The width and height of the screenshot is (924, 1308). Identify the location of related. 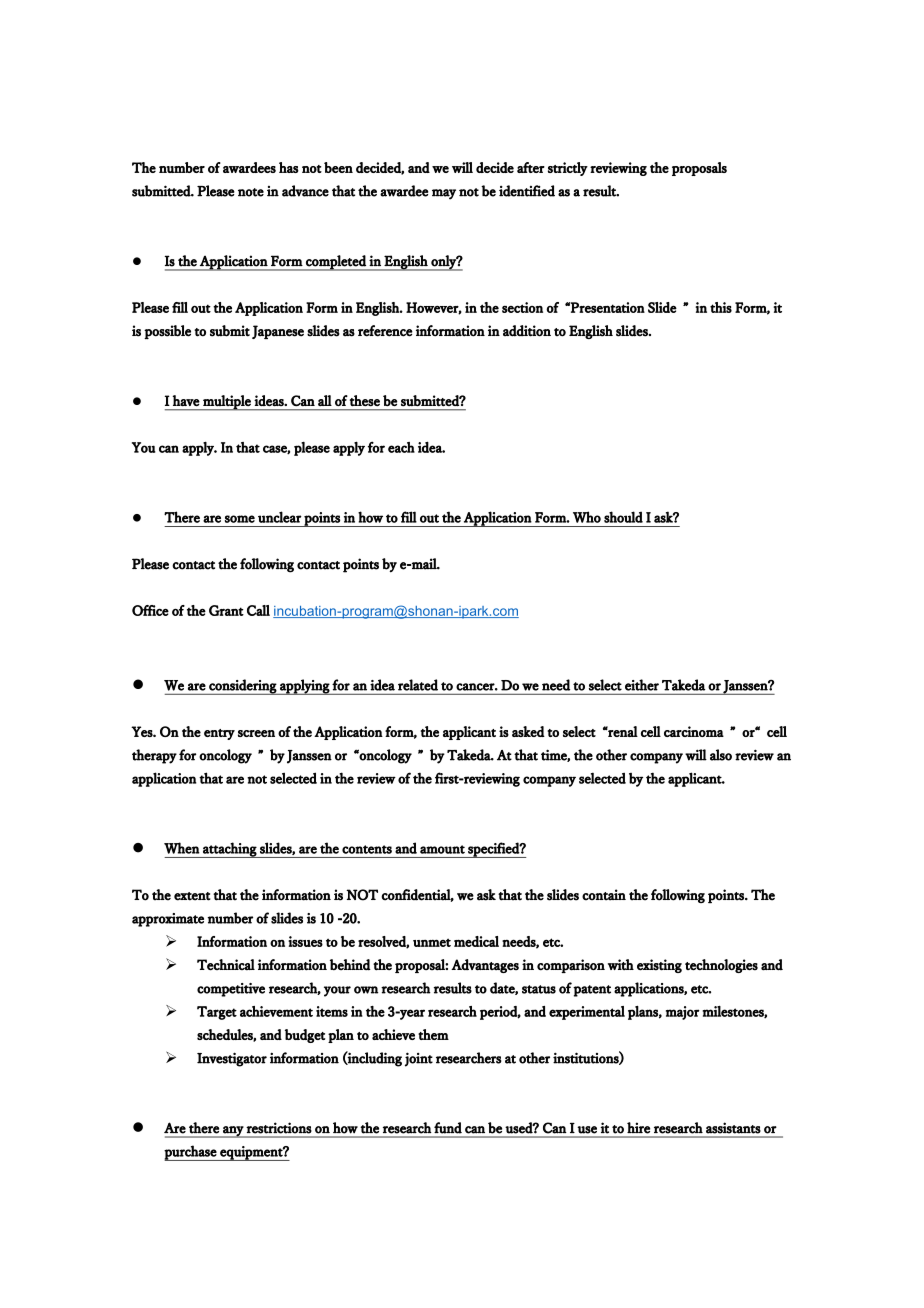
(418, 685).
